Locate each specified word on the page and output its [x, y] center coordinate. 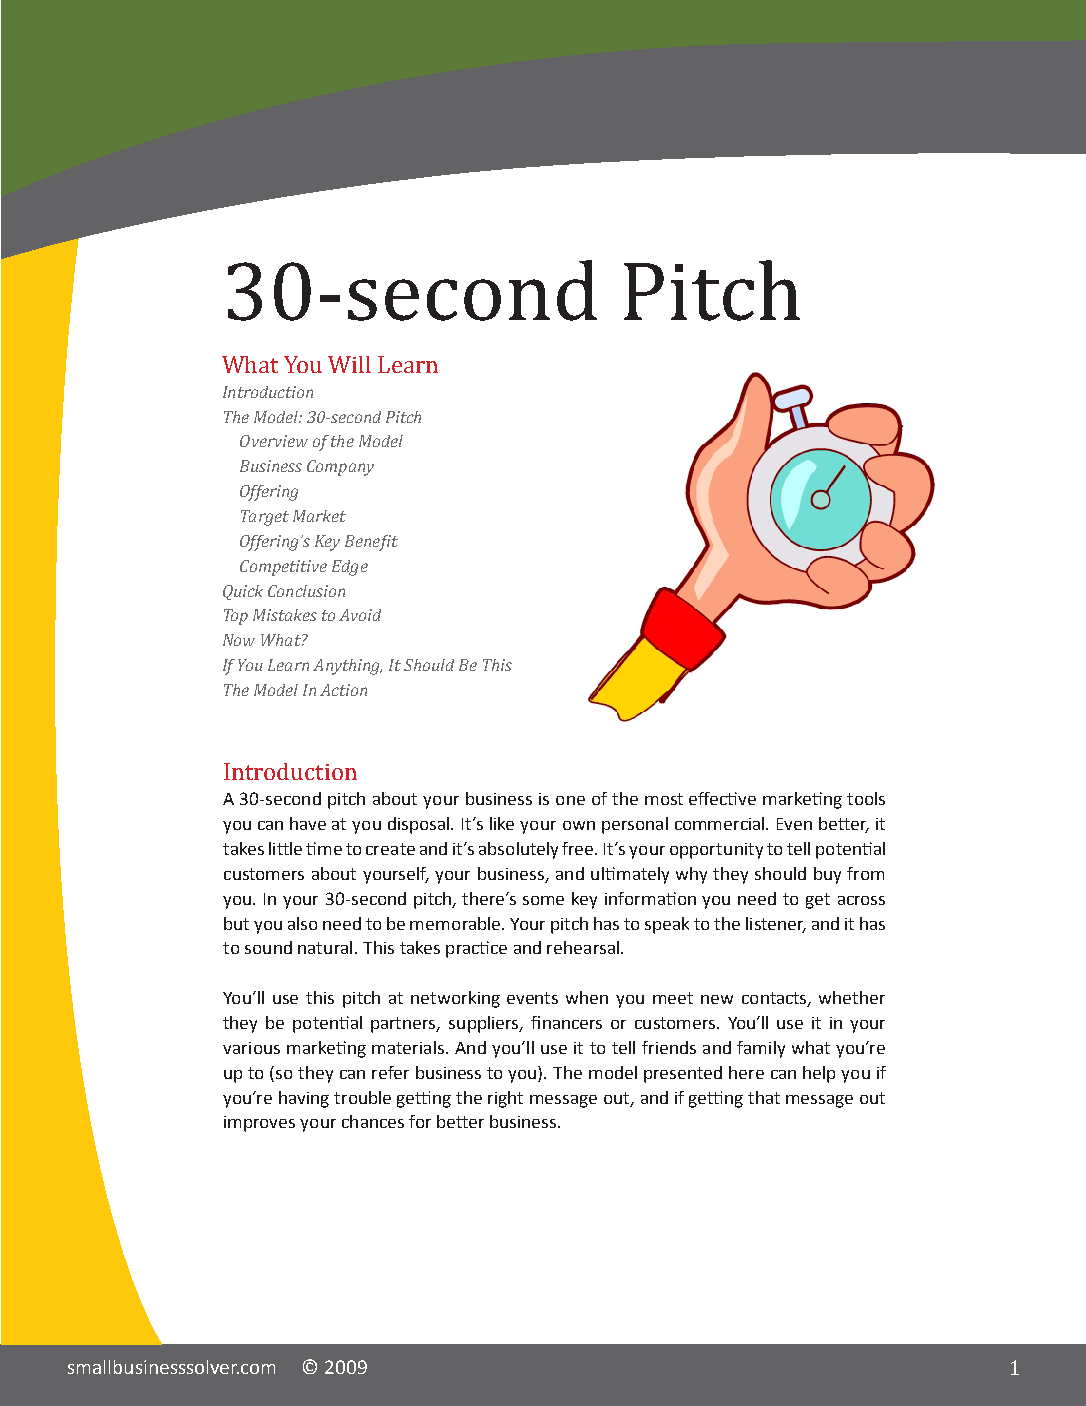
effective [722, 798]
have [308, 823]
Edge [350, 568]
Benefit [371, 543]
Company [340, 468]
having [304, 1099]
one [570, 800]
